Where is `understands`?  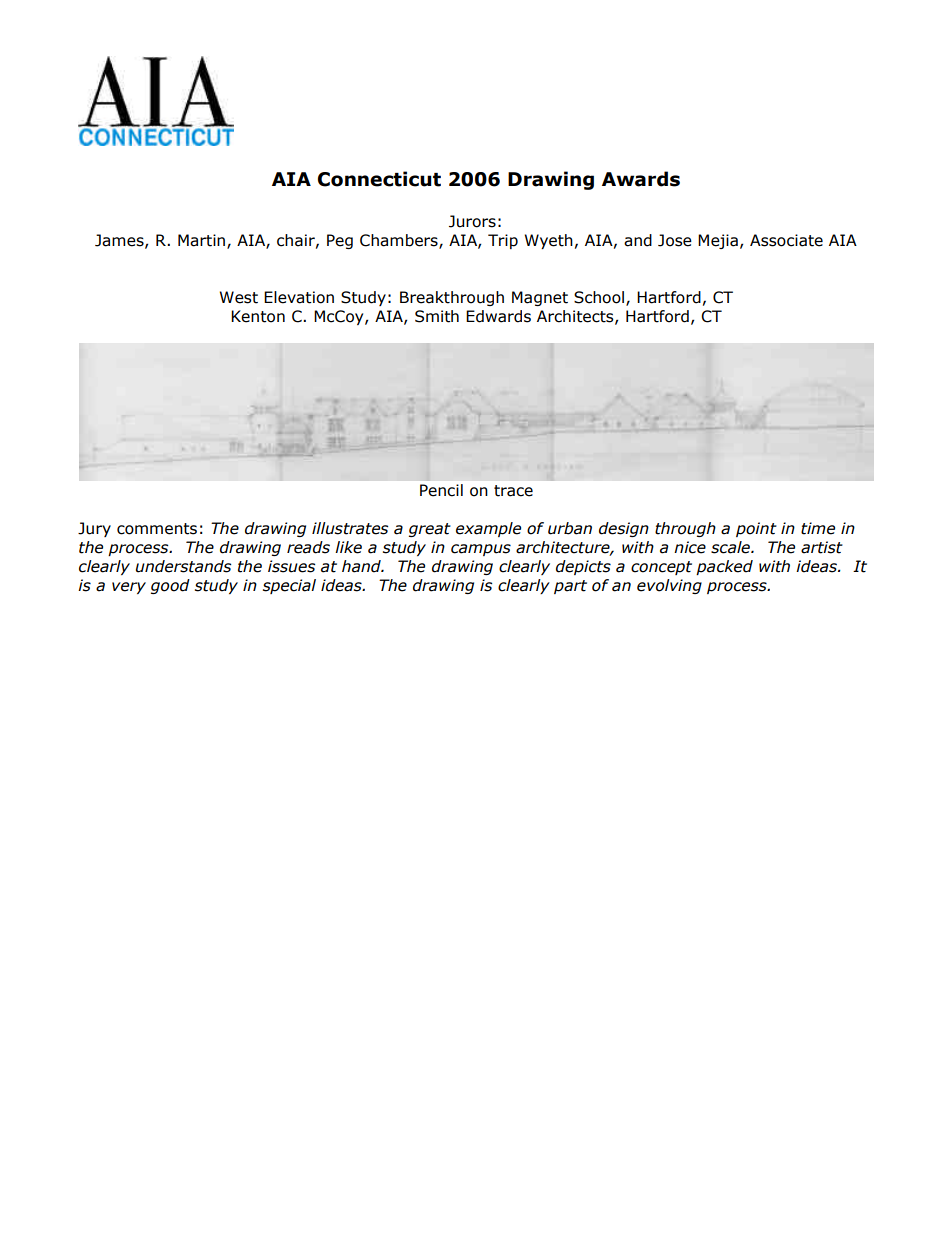
understands is located at coordinates (183, 566).
